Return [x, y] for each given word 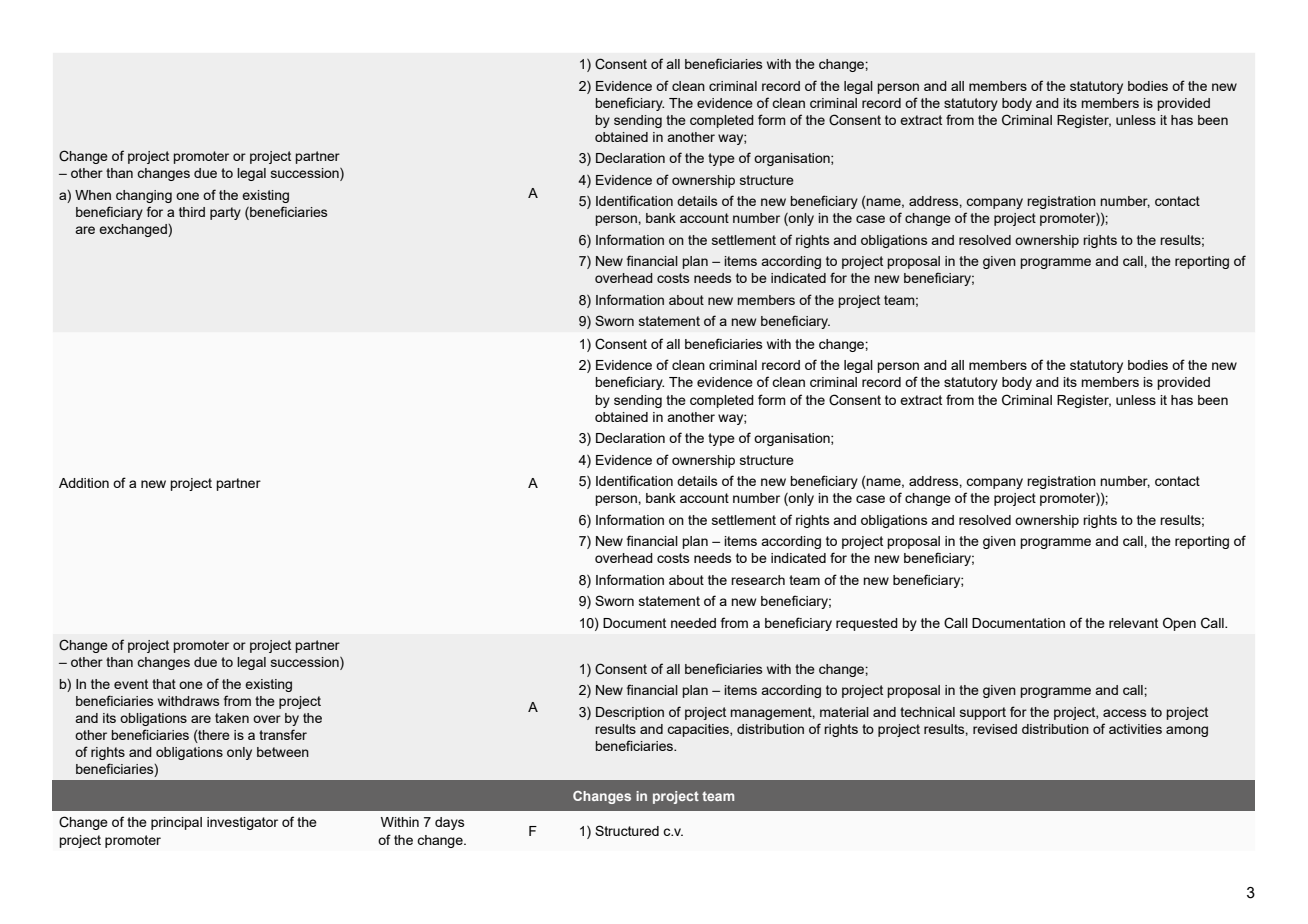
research [758, 580]
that [164, 684]
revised [995, 729]
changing [144, 196]
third [192, 212]
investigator [242, 823]
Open [1179, 624]
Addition [84, 483]
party [225, 213]
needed [693, 623]
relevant [1133, 623]
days [450, 823]
